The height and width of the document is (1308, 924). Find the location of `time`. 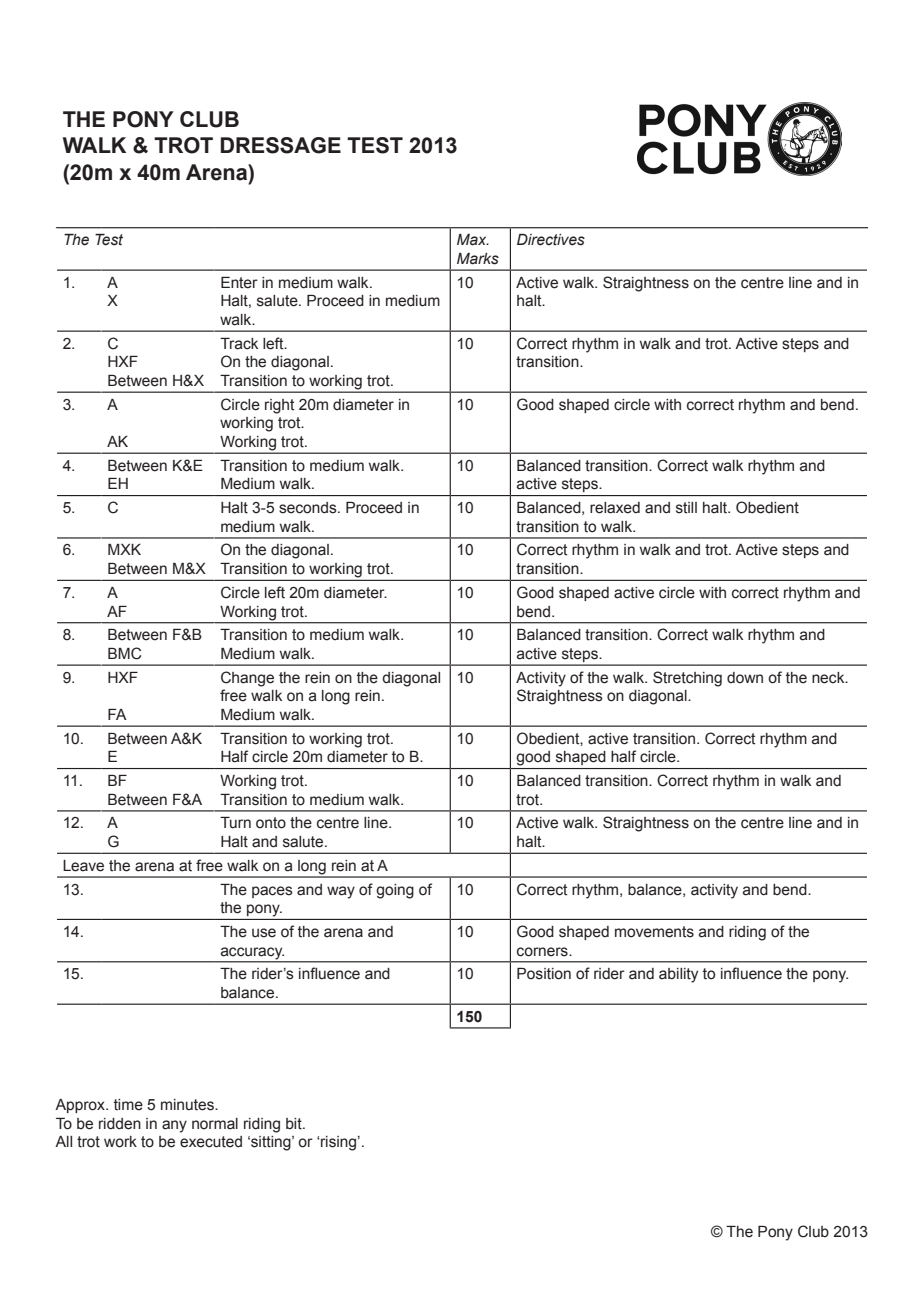

time is located at coordinates (128, 1105).
